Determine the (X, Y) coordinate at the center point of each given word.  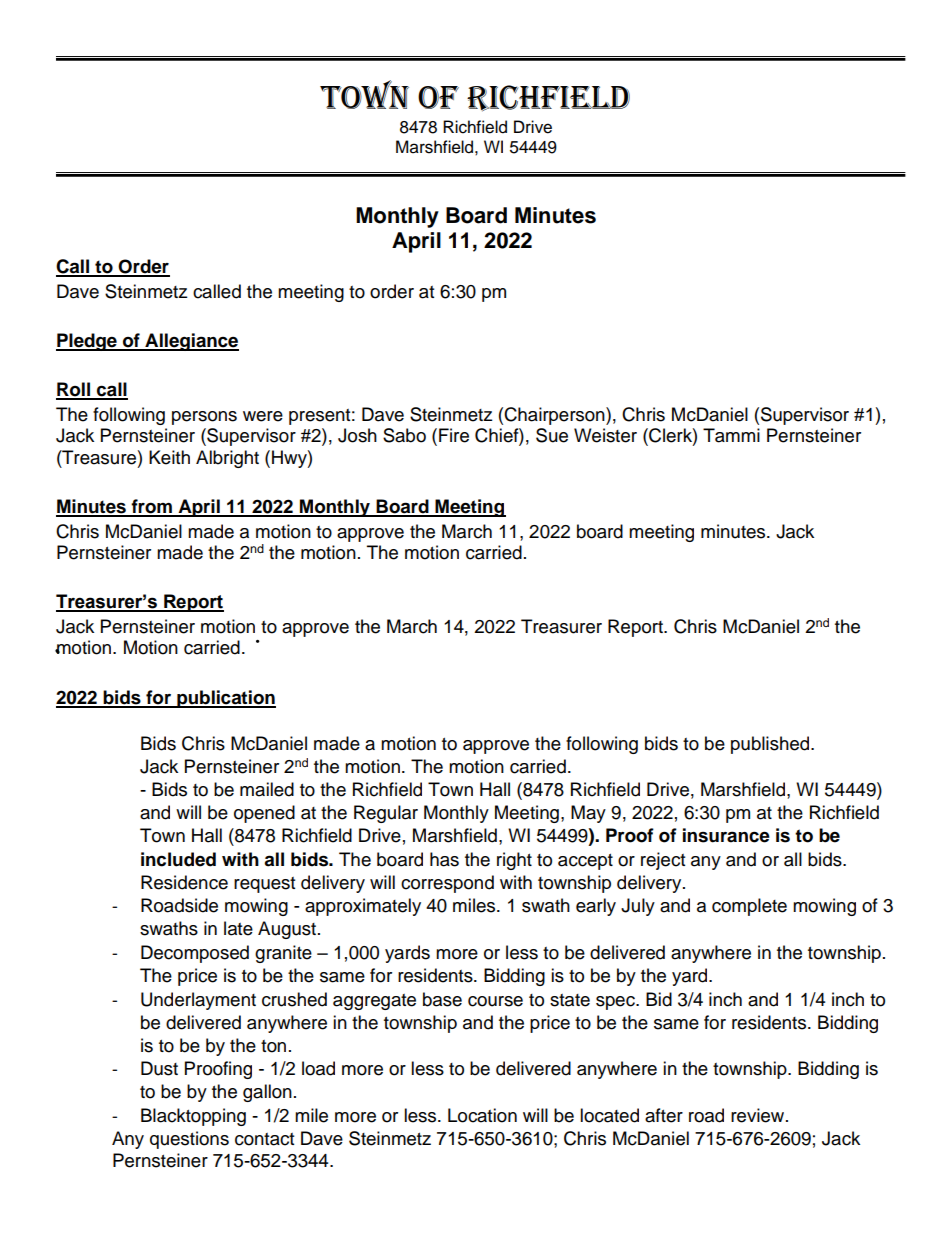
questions (189, 1140)
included (178, 859)
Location (482, 1115)
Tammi (731, 435)
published (771, 745)
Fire (454, 435)
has (444, 859)
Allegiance (191, 342)
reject (663, 861)
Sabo (404, 435)
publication (225, 699)
